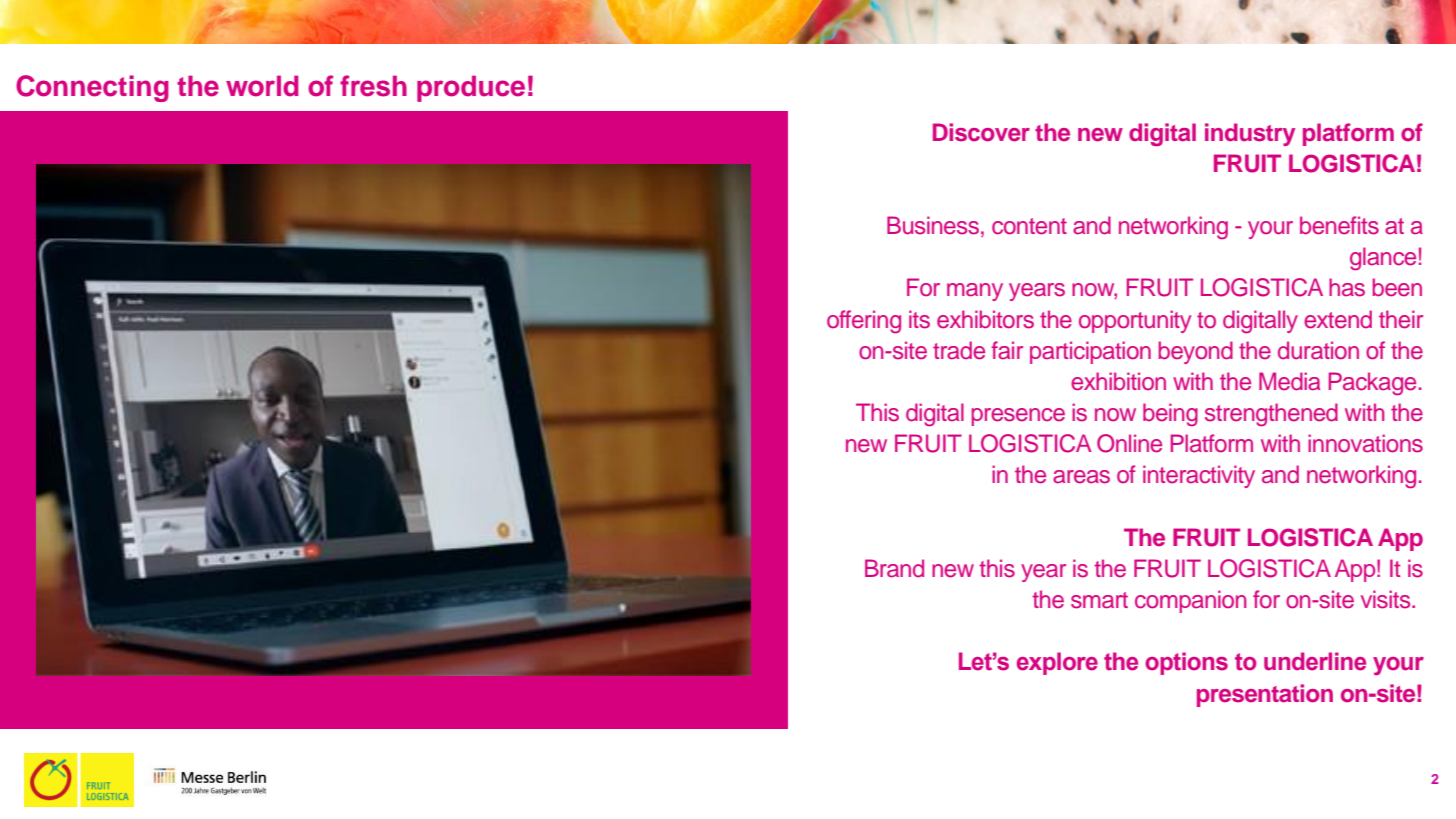 The height and width of the document is (819, 1456). What do you see at coordinates (262, 86) in the document?
I see `world` at bounding box center [262, 86].
